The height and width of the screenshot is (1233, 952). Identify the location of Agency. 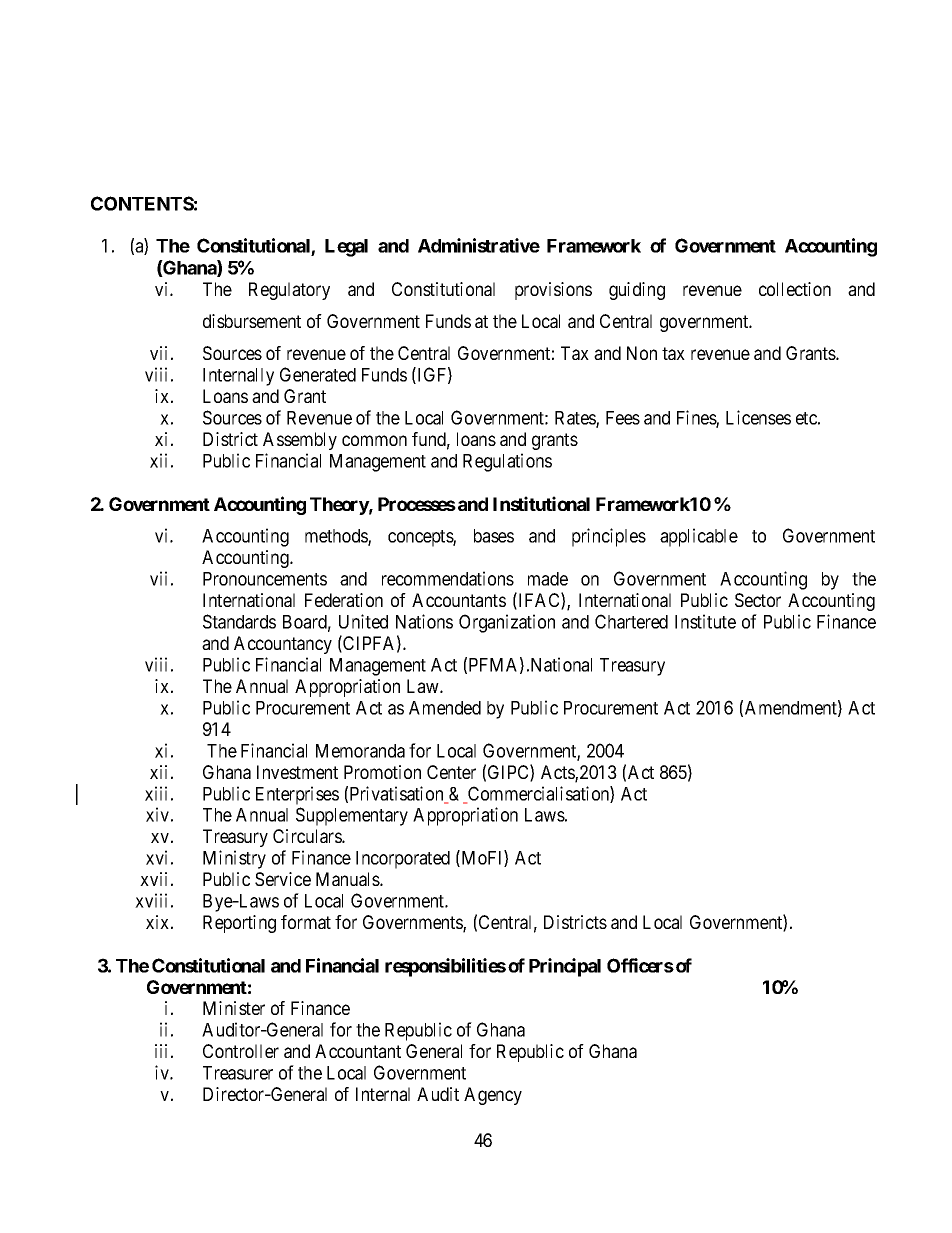
(493, 1096).
